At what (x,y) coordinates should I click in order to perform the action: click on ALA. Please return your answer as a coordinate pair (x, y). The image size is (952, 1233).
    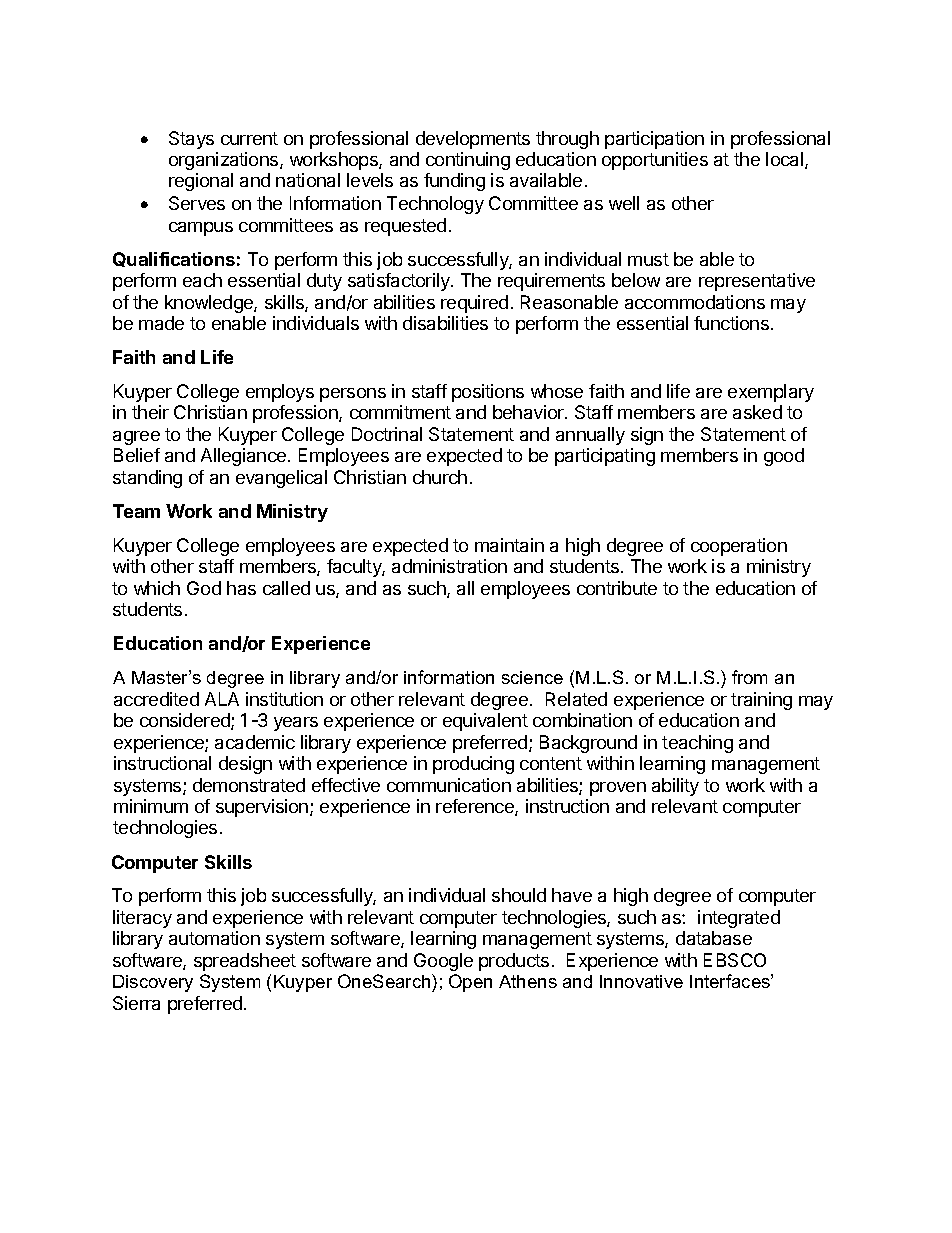
    Looking at the image, I should click on (222, 699).
